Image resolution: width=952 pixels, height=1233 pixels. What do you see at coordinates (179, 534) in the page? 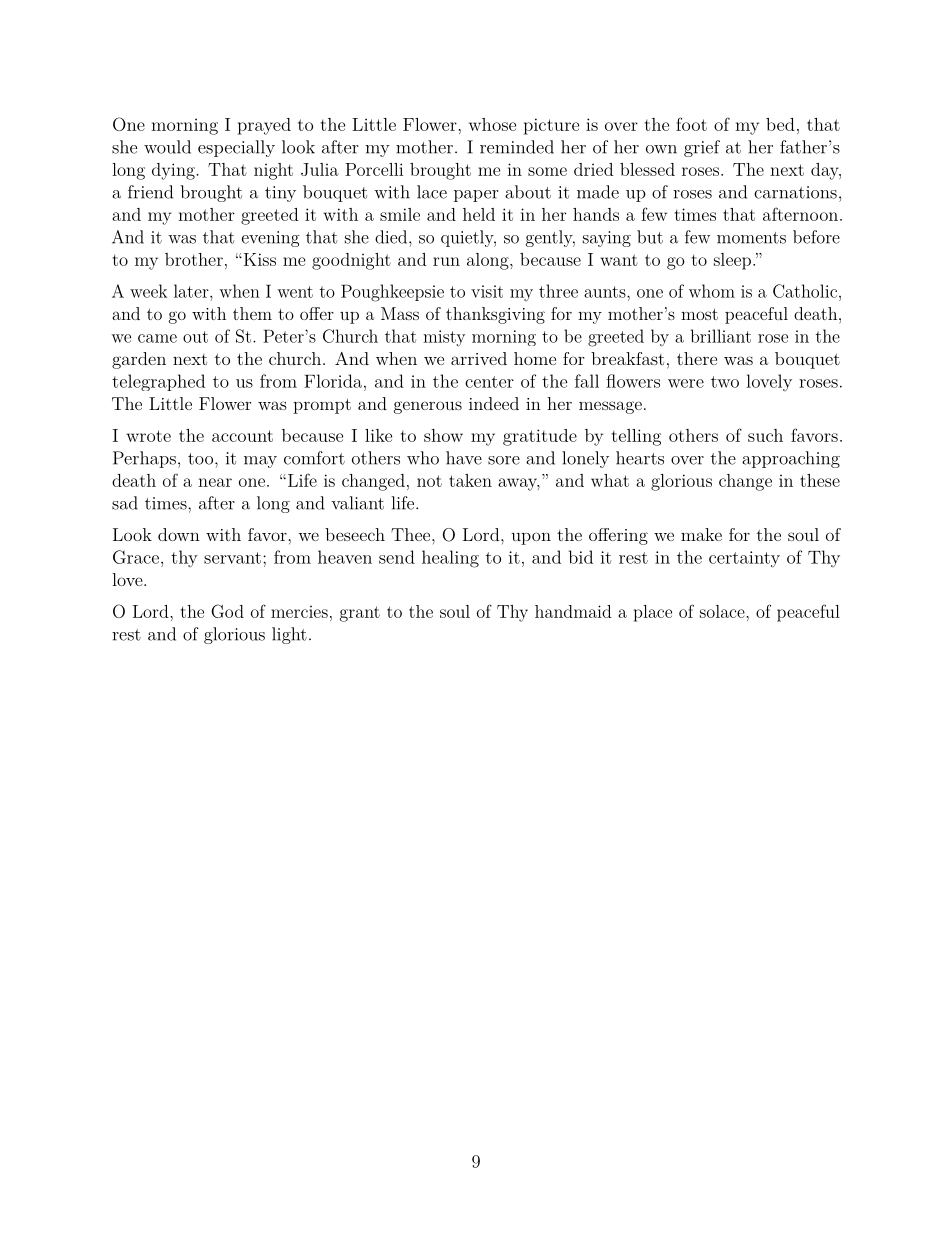
I see `down` at bounding box center [179, 534].
